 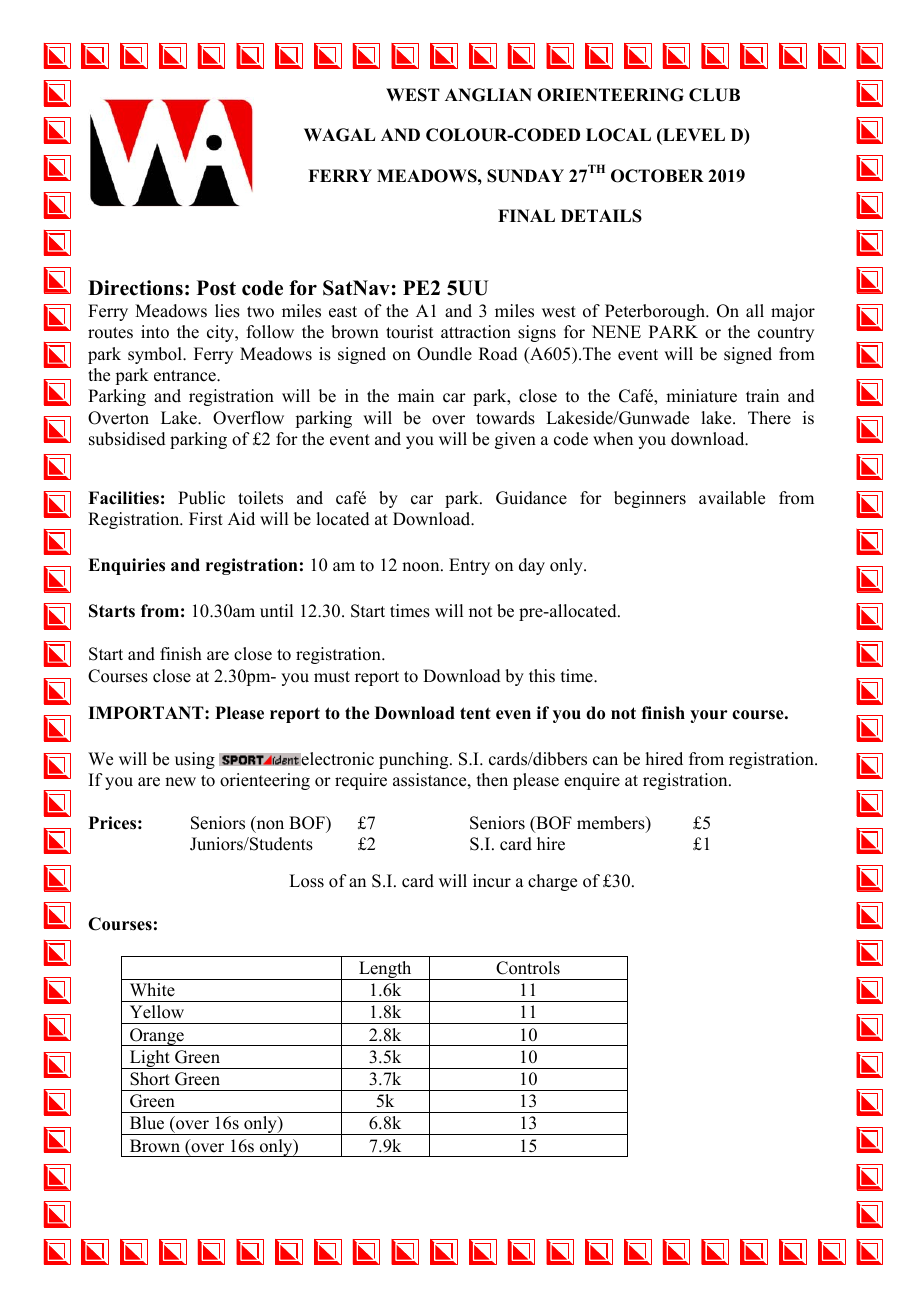 What do you see at coordinates (476, 332) in the page?
I see `attraction` at bounding box center [476, 332].
